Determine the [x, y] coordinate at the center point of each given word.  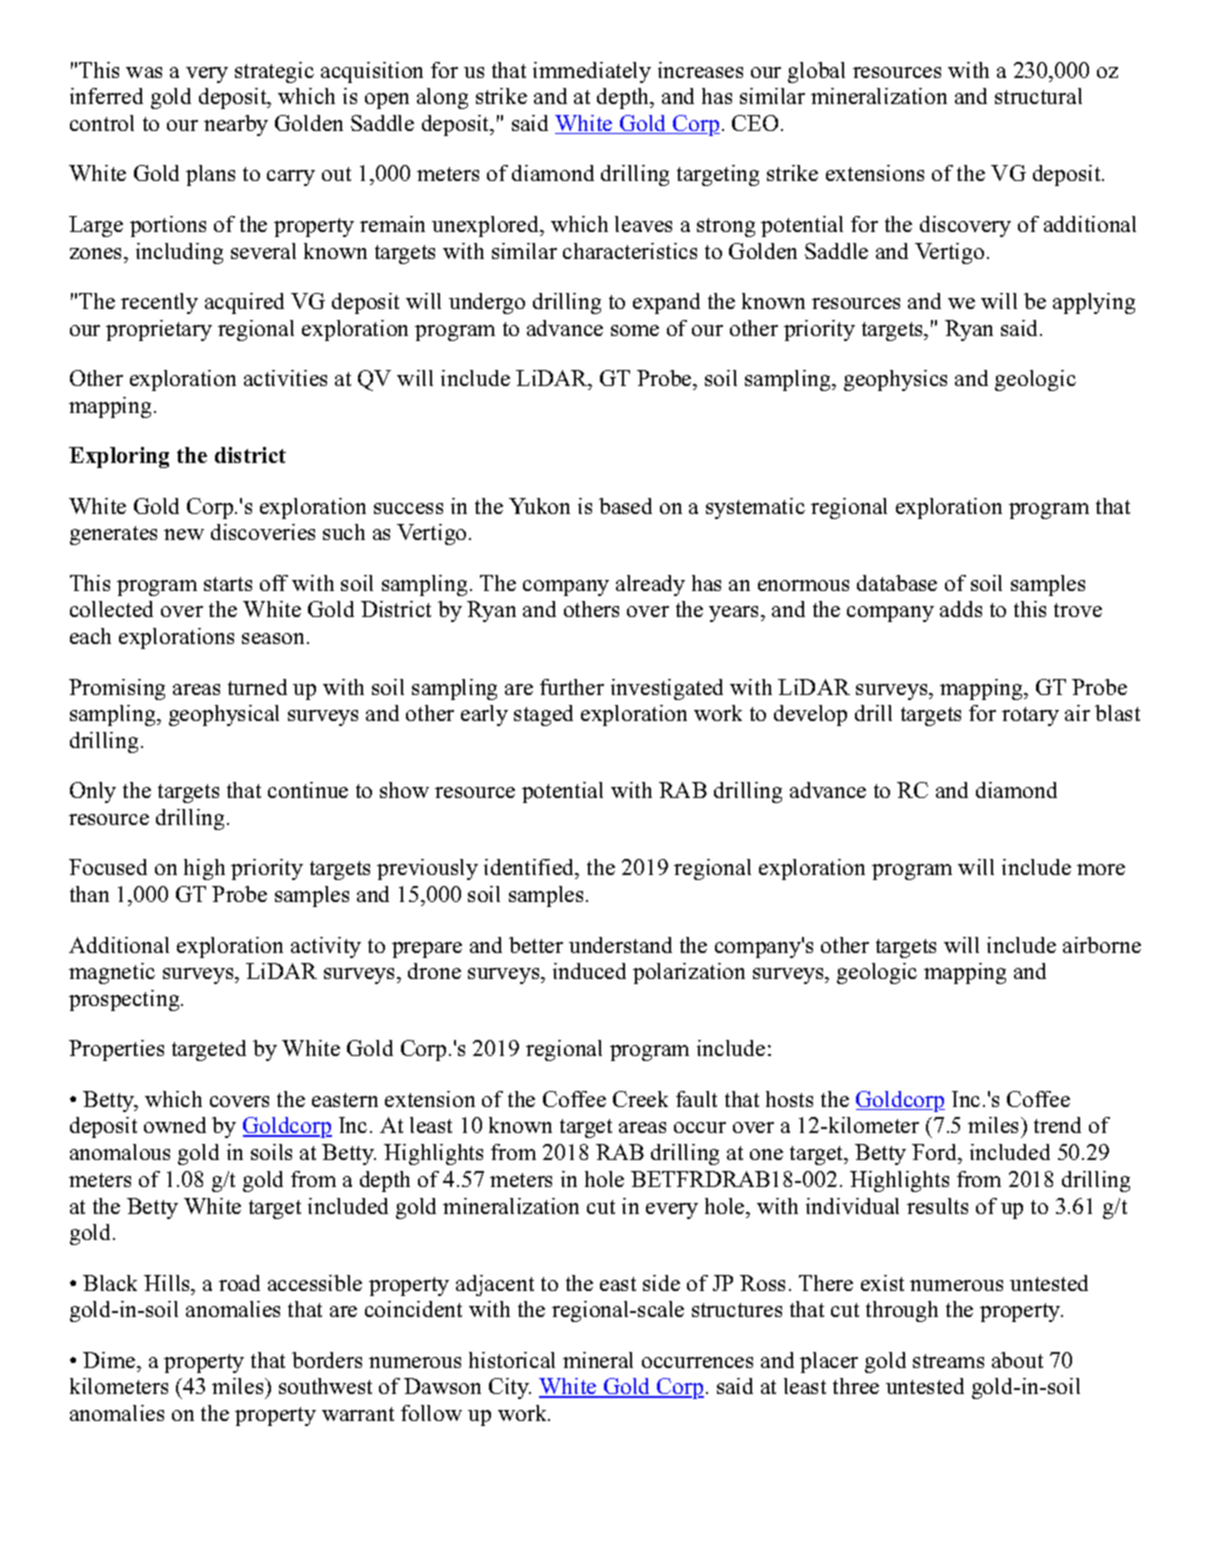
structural [1038, 96]
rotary [1030, 716]
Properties [116, 1050]
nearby [236, 125]
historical [512, 1360]
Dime [110, 1360]
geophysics [895, 380]
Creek [640, 1099]
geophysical [224, 715]
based [625, 506]
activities [285, 378]
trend [1057, 1125]
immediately [592, 72]
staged [543, 715]
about [1017, 1360]
